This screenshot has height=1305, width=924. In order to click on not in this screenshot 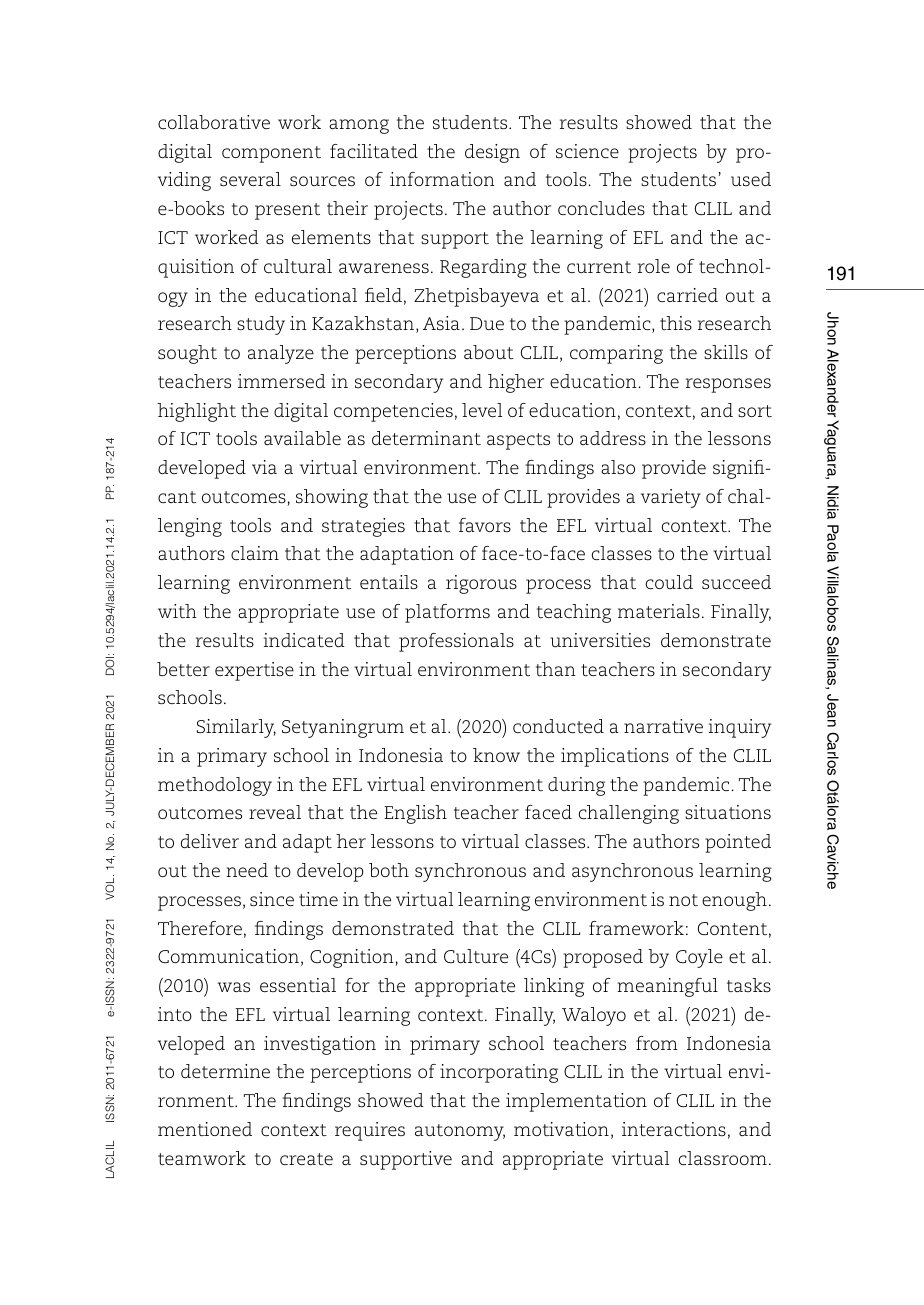, I will do `click(683, 900)`.
